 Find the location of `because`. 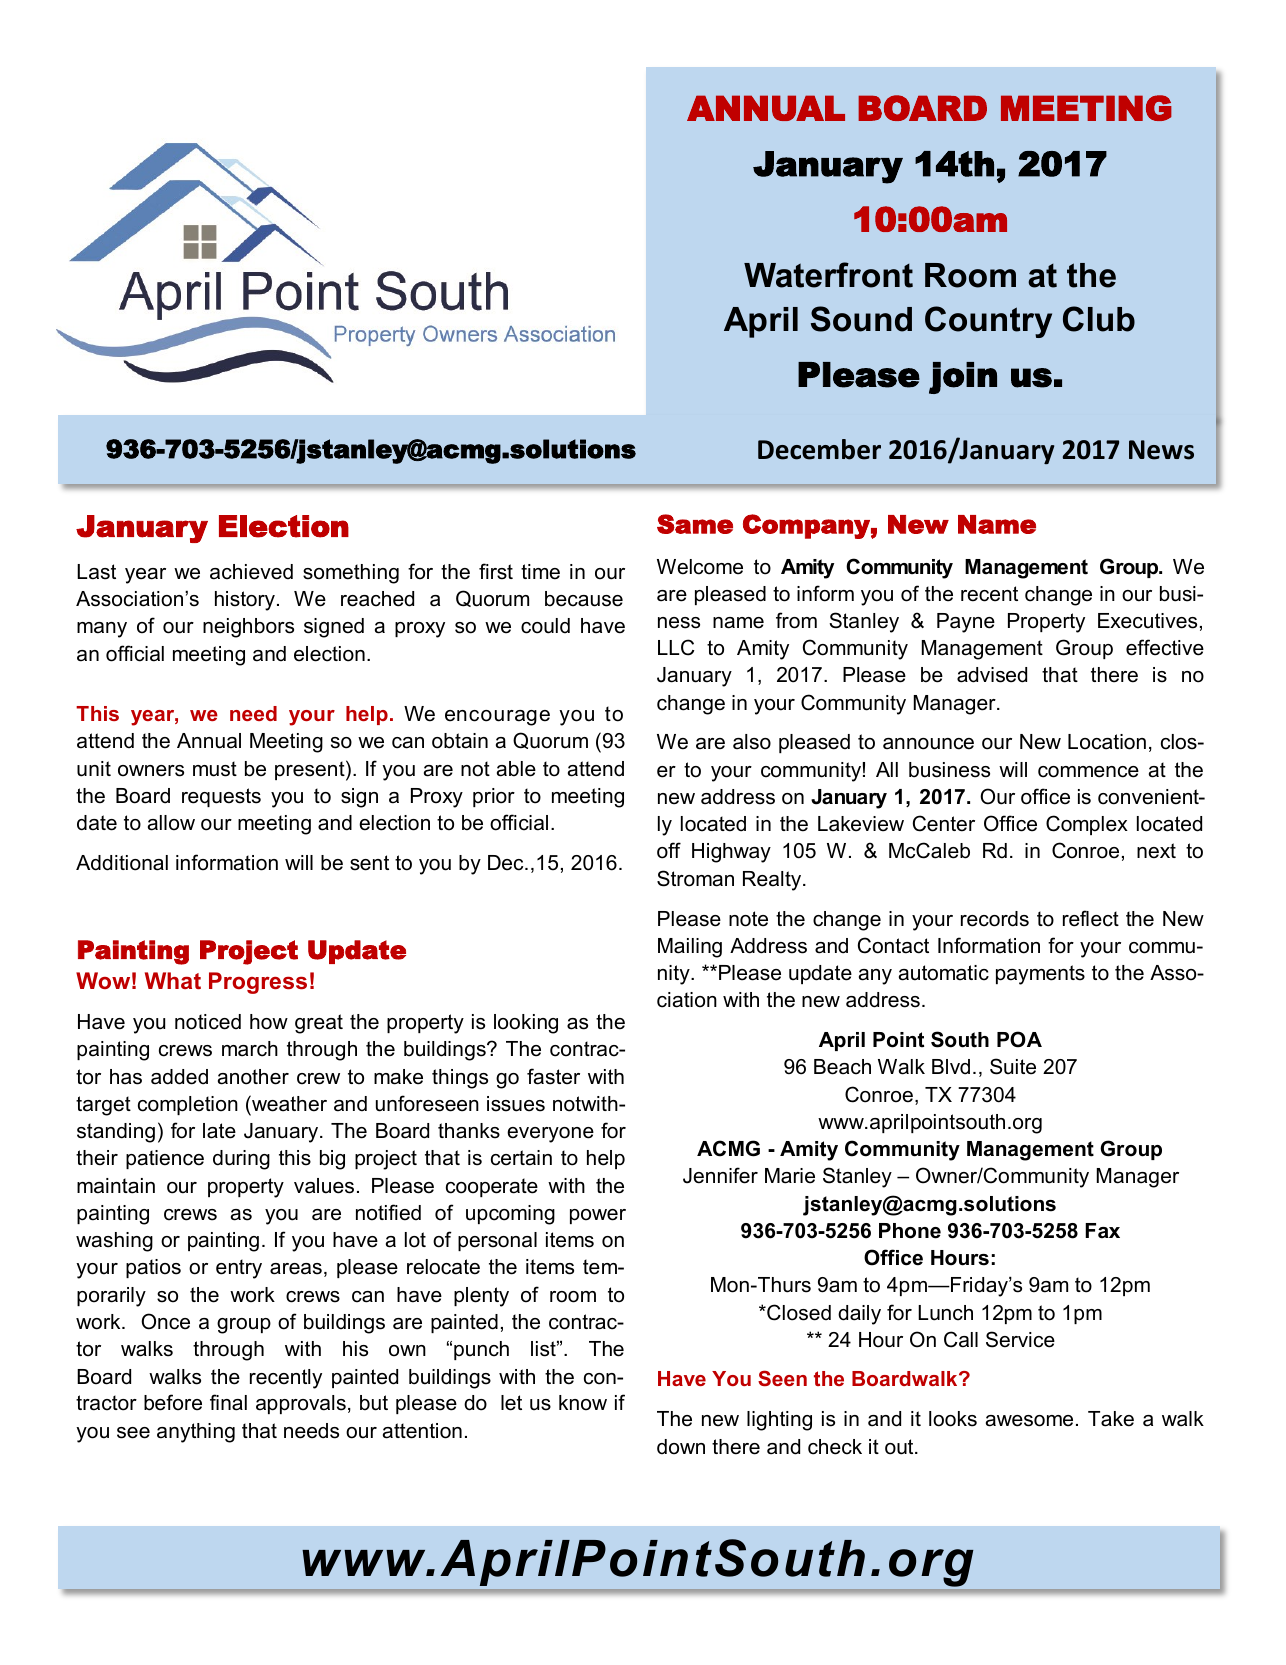

because is located at coordinates (584, 599).
